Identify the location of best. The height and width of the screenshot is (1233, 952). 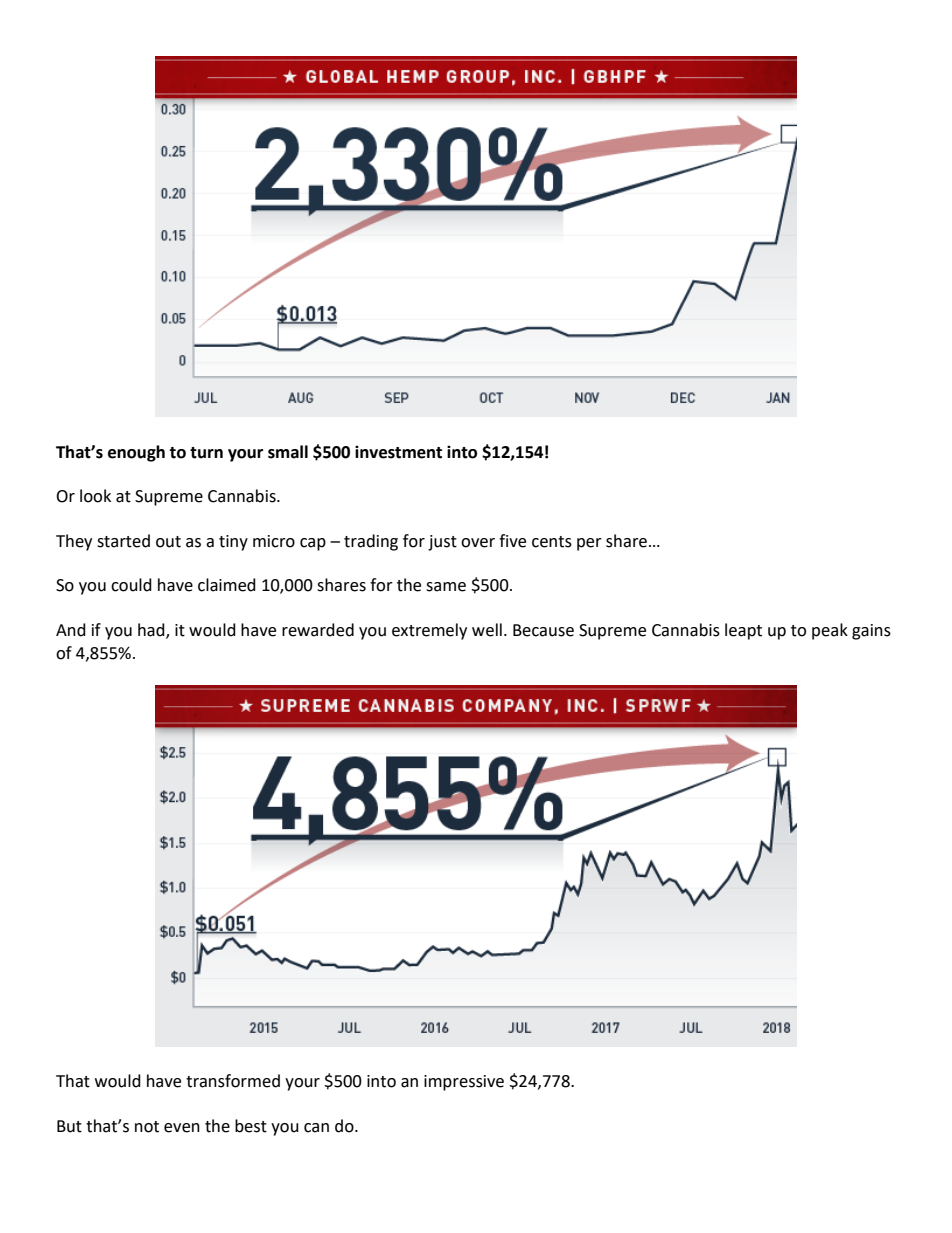
(251, 1126).
